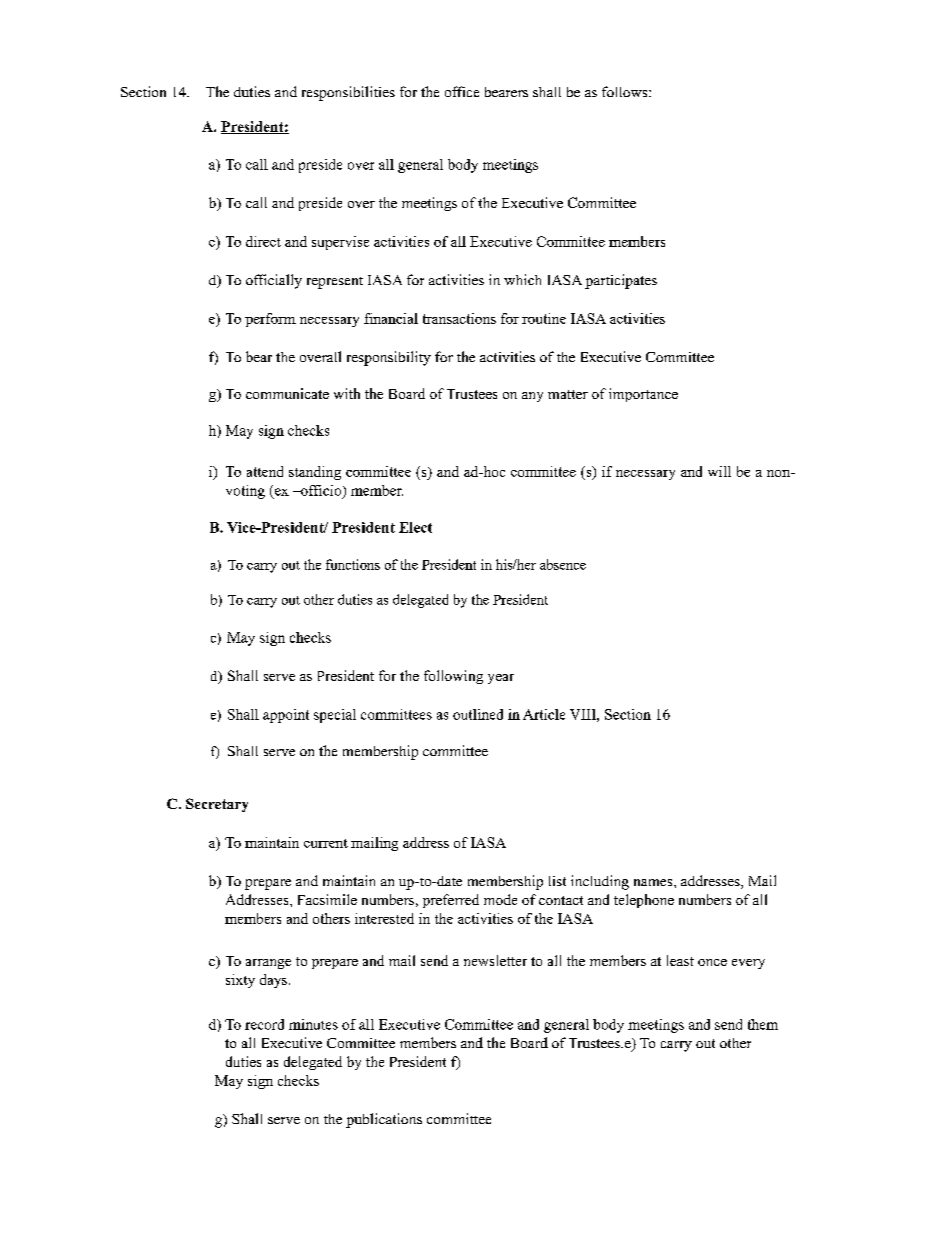 The height and width of the screenshot is (1233, 952). Describe the element at coordinates (384, 1120) in the screenshot. I see `publications` at that location.
